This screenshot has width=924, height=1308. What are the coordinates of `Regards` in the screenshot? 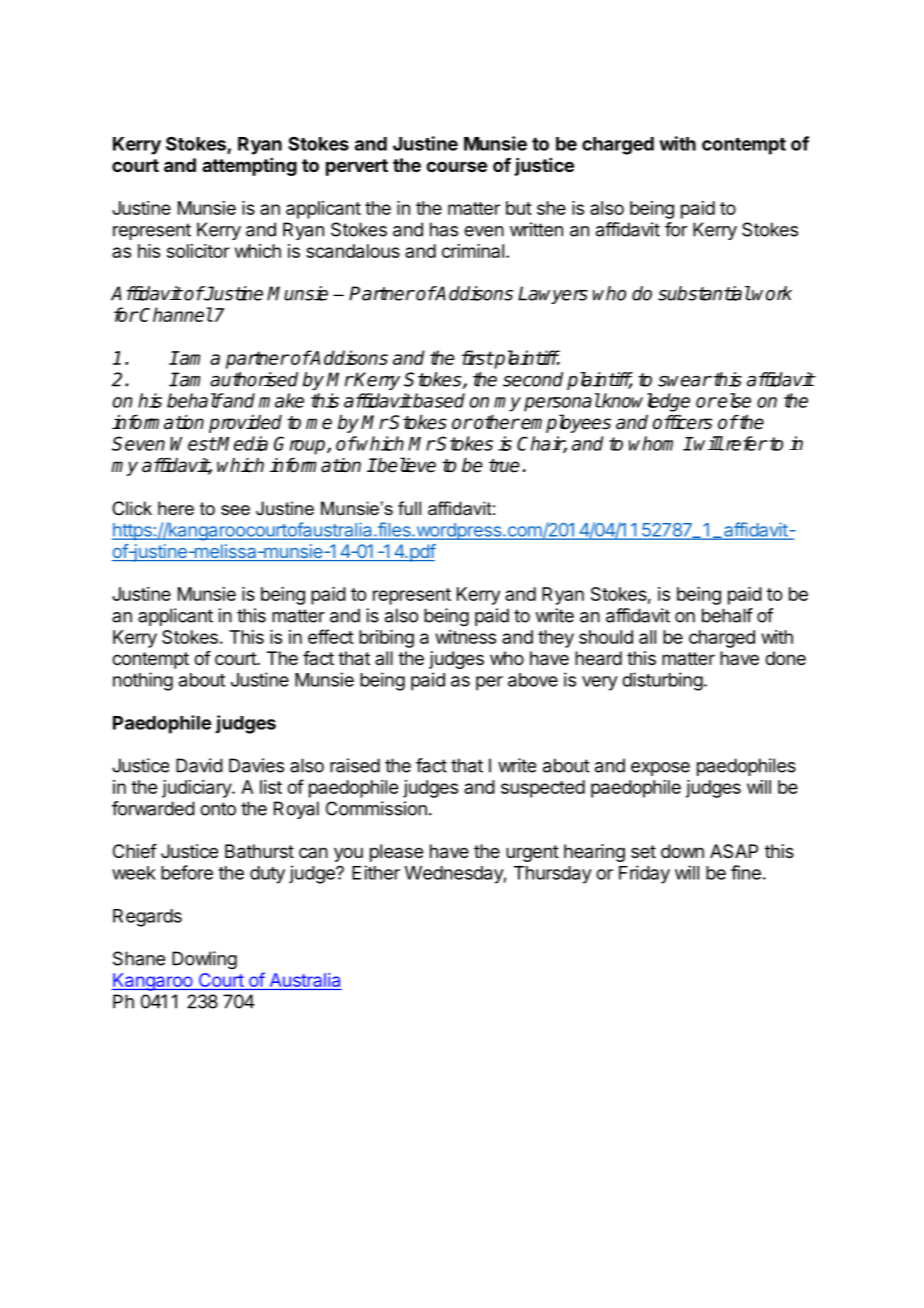 It's located at (147, 918).
